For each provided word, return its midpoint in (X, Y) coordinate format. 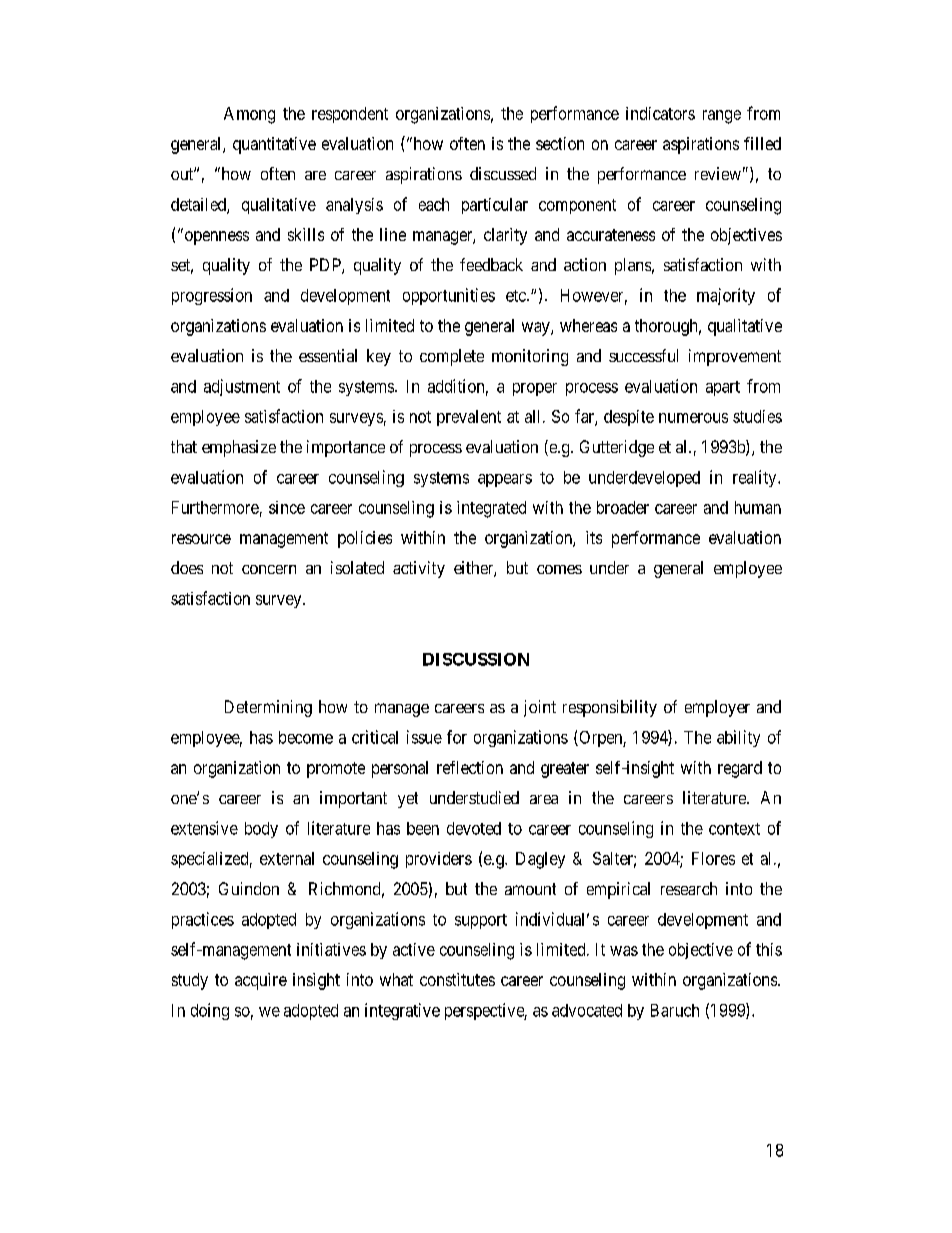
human (758, 507)
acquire (261, 981)
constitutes (457, 979)
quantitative (274, 145)
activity (419, 569)
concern (269, 569)
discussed (503, 173)
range (722, 117)
